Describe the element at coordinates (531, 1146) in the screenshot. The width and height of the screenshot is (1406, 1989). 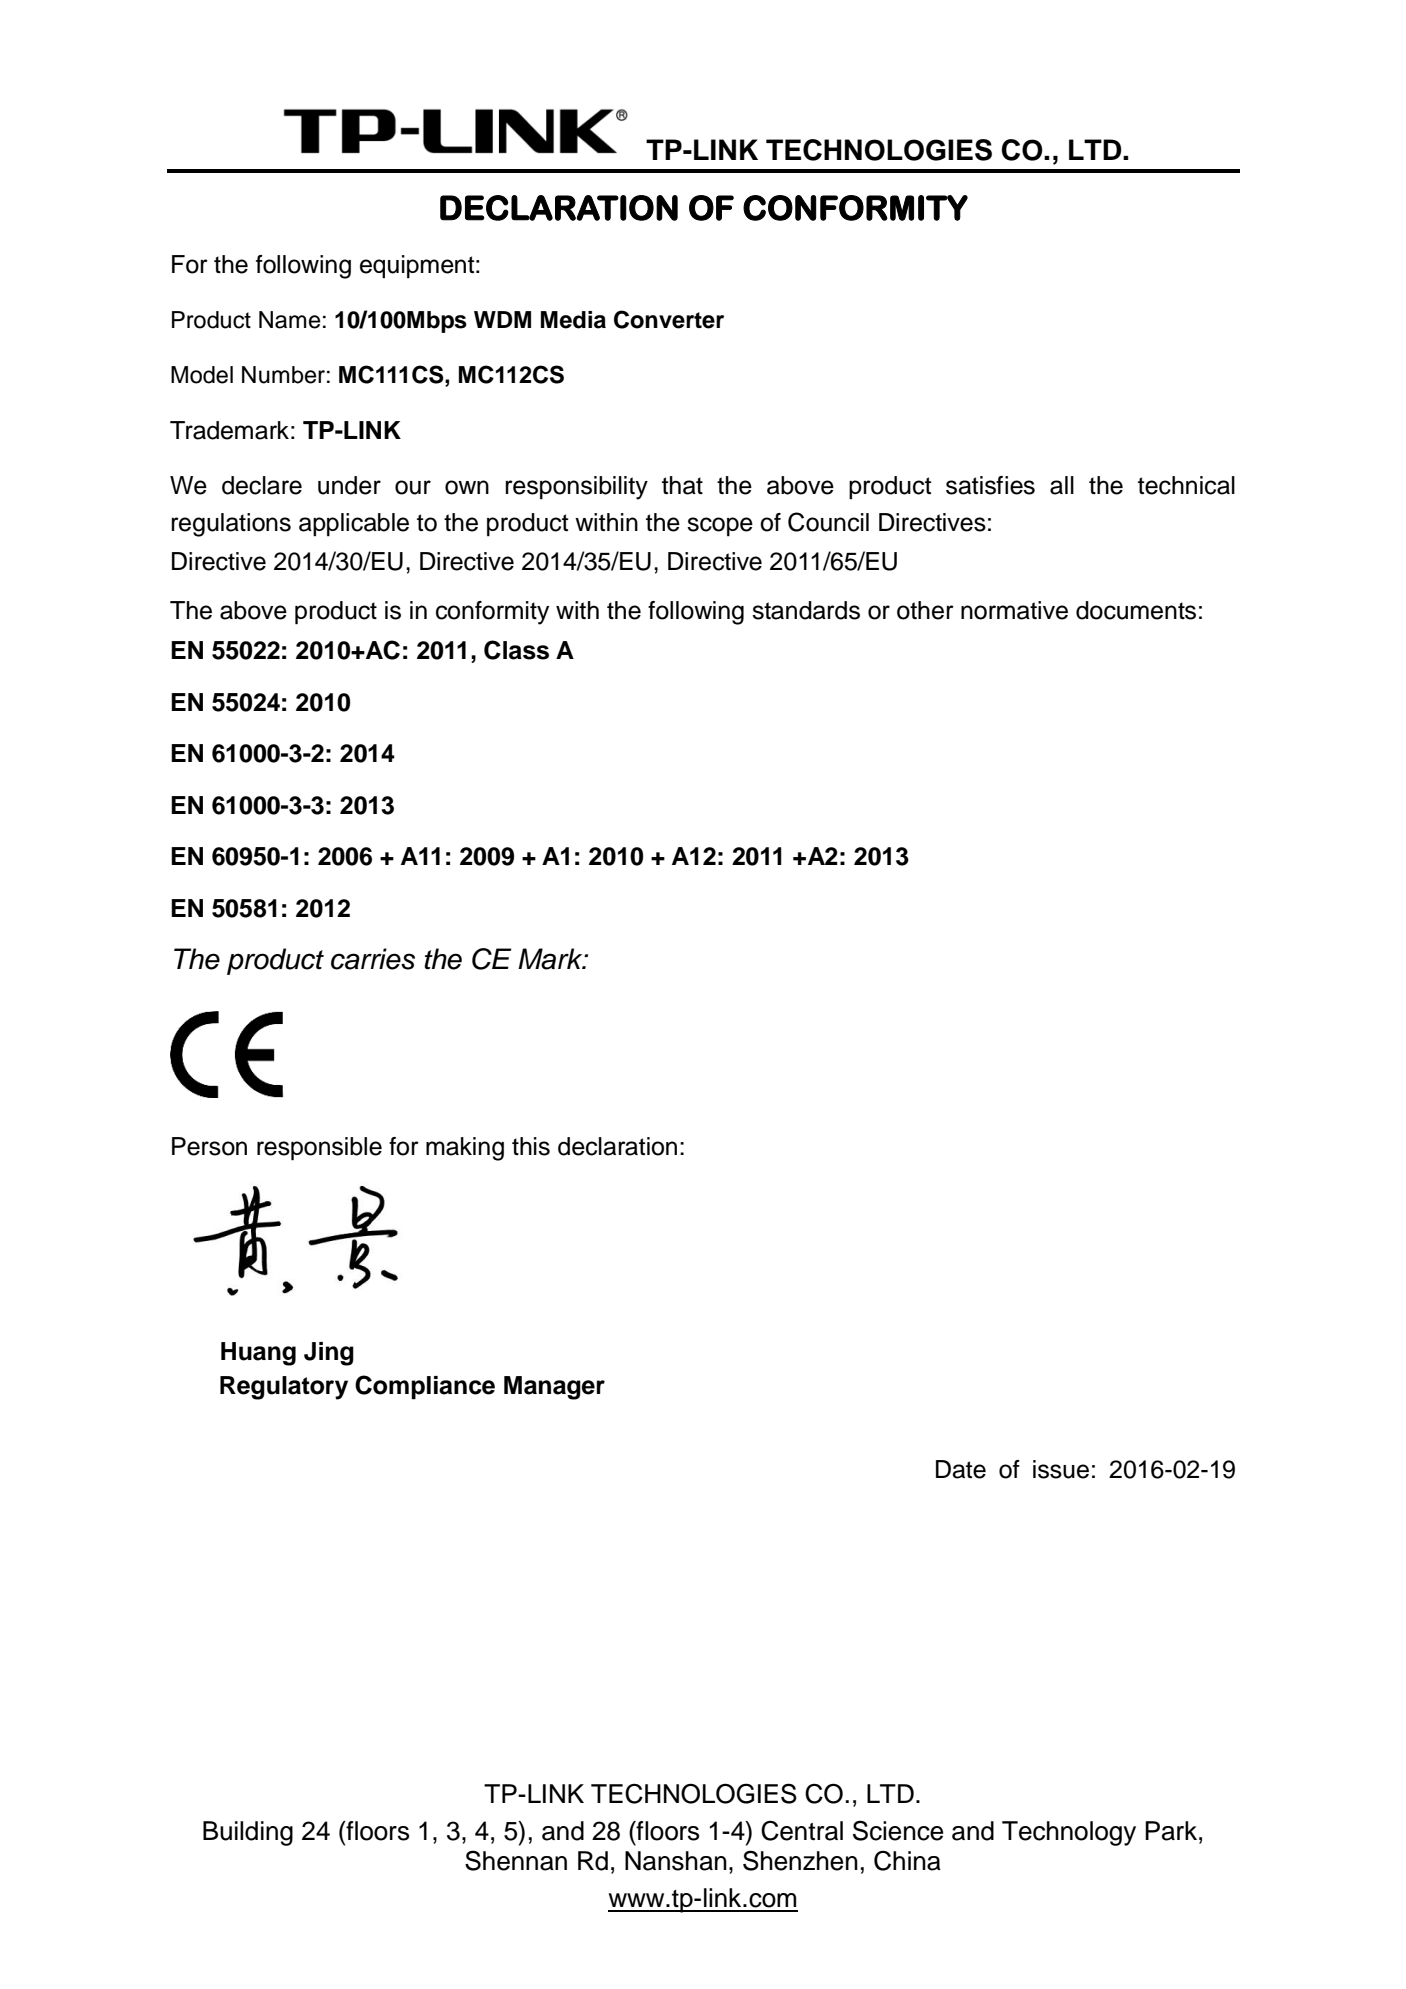
I see `this` at that location.
